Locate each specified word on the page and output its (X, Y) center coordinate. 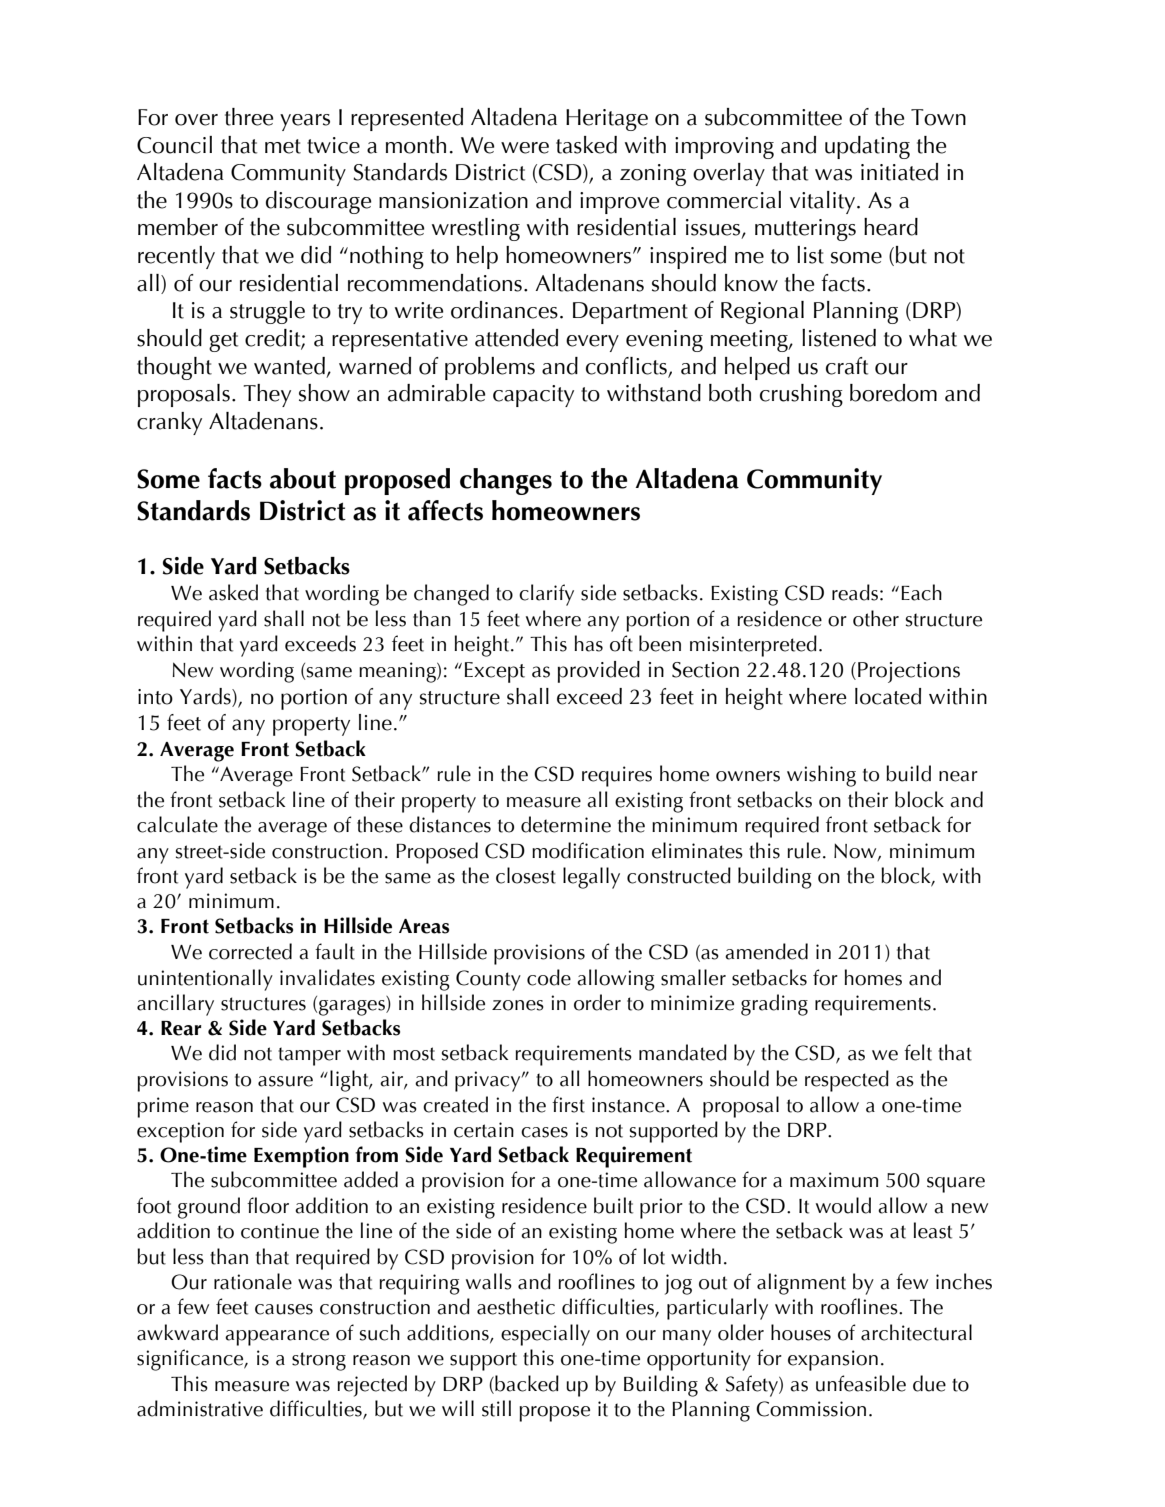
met (283, 146)
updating (867, 147)
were (525, 148)
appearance (277, 1338)
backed (526, 1383)
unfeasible (861, 1383)
